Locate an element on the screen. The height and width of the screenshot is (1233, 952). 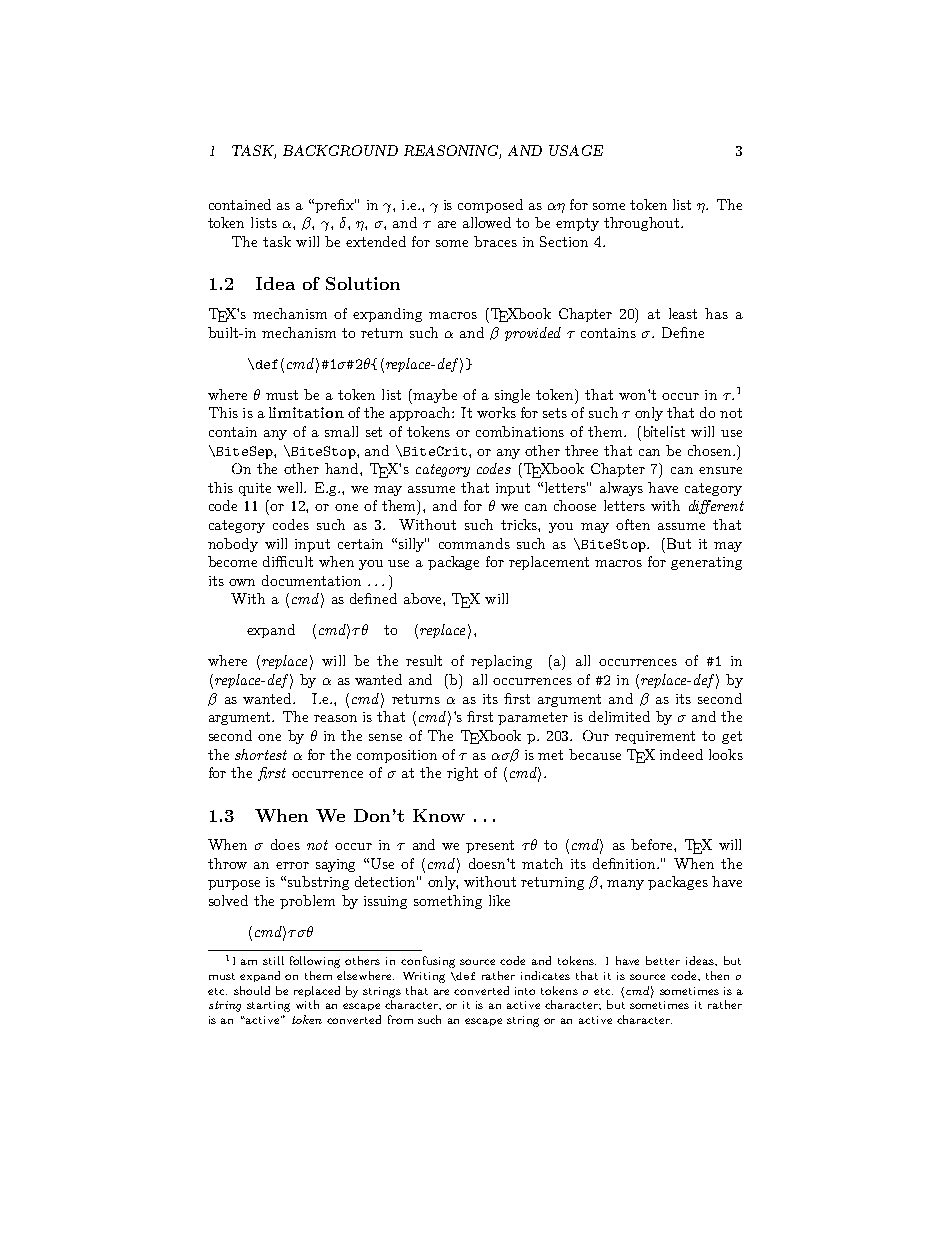
shortest is located at coordinates (261, 754).
